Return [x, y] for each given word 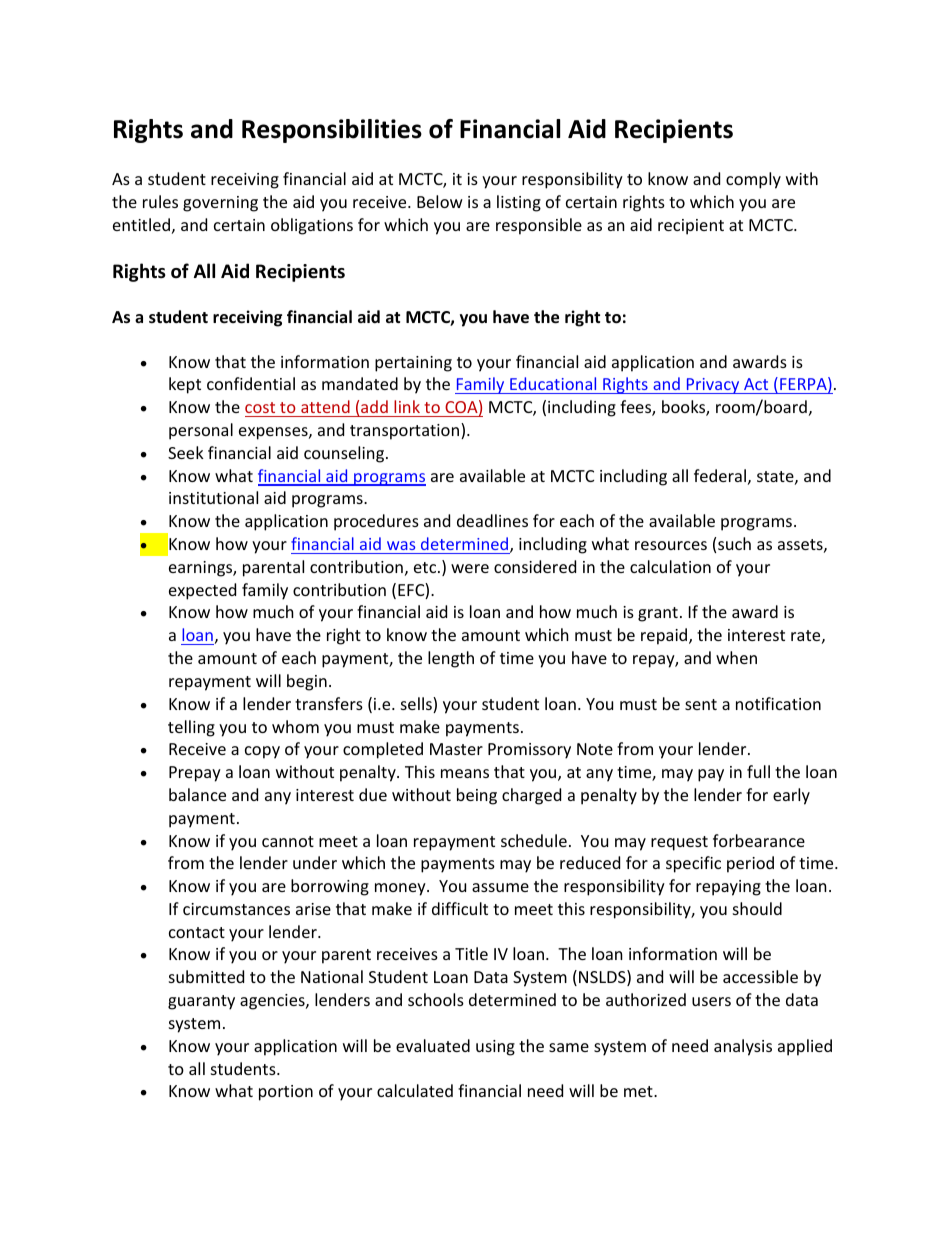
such [734, 543]
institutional [213, 497]
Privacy [713, 386]
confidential [251, 383]
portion [286, 1093]
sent [701, 704]
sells [417, 705]
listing [519, 203]
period [750, 864]
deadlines [492, 520]
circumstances [236, 909]
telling [191, 728]
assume [500, 887]
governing [220, 204]
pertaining [413, 364]
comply [753, 180]
